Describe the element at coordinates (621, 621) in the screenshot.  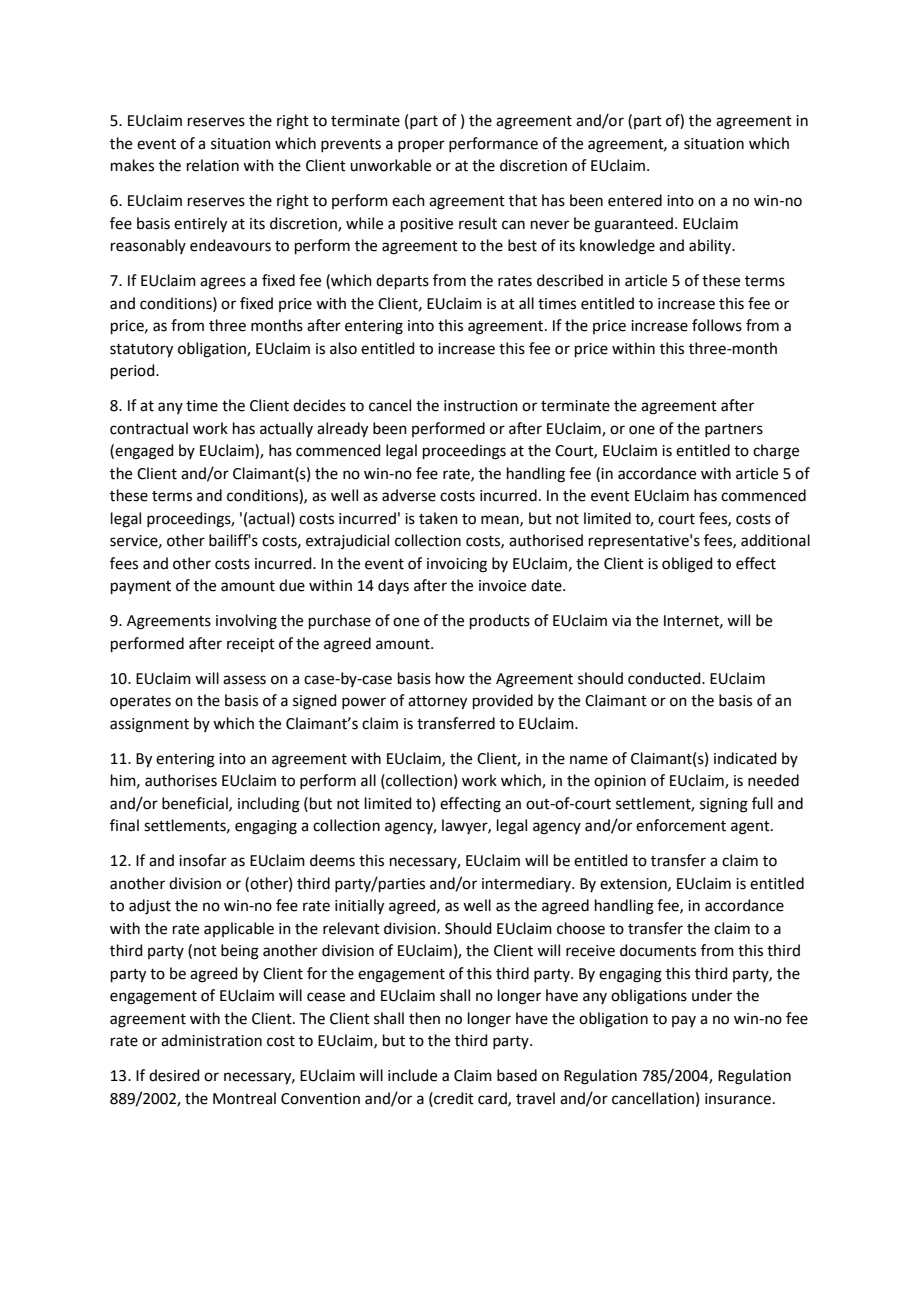
I see `via` at that location.
